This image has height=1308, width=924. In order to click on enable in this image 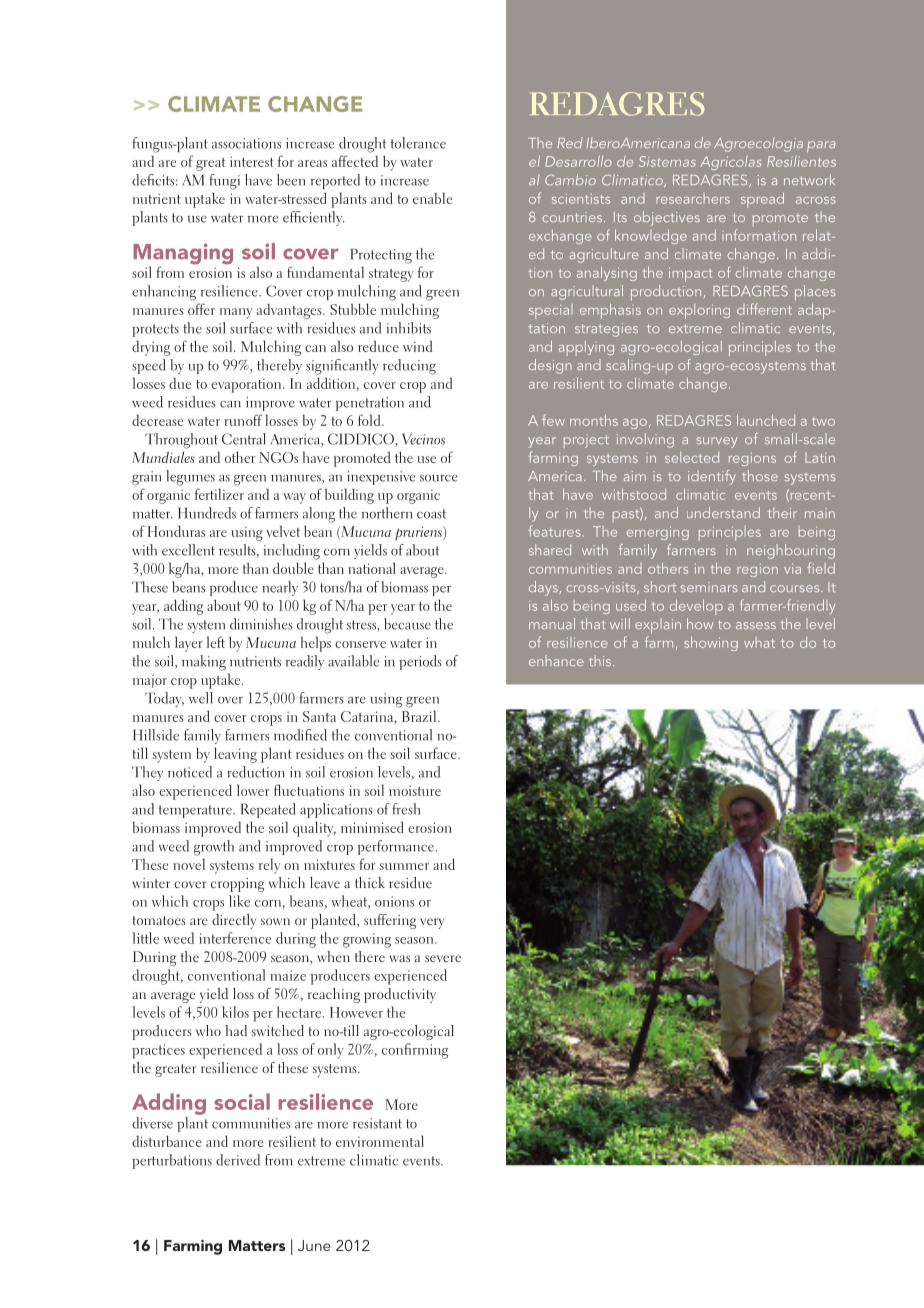, I will do `click(432, 198)`.
